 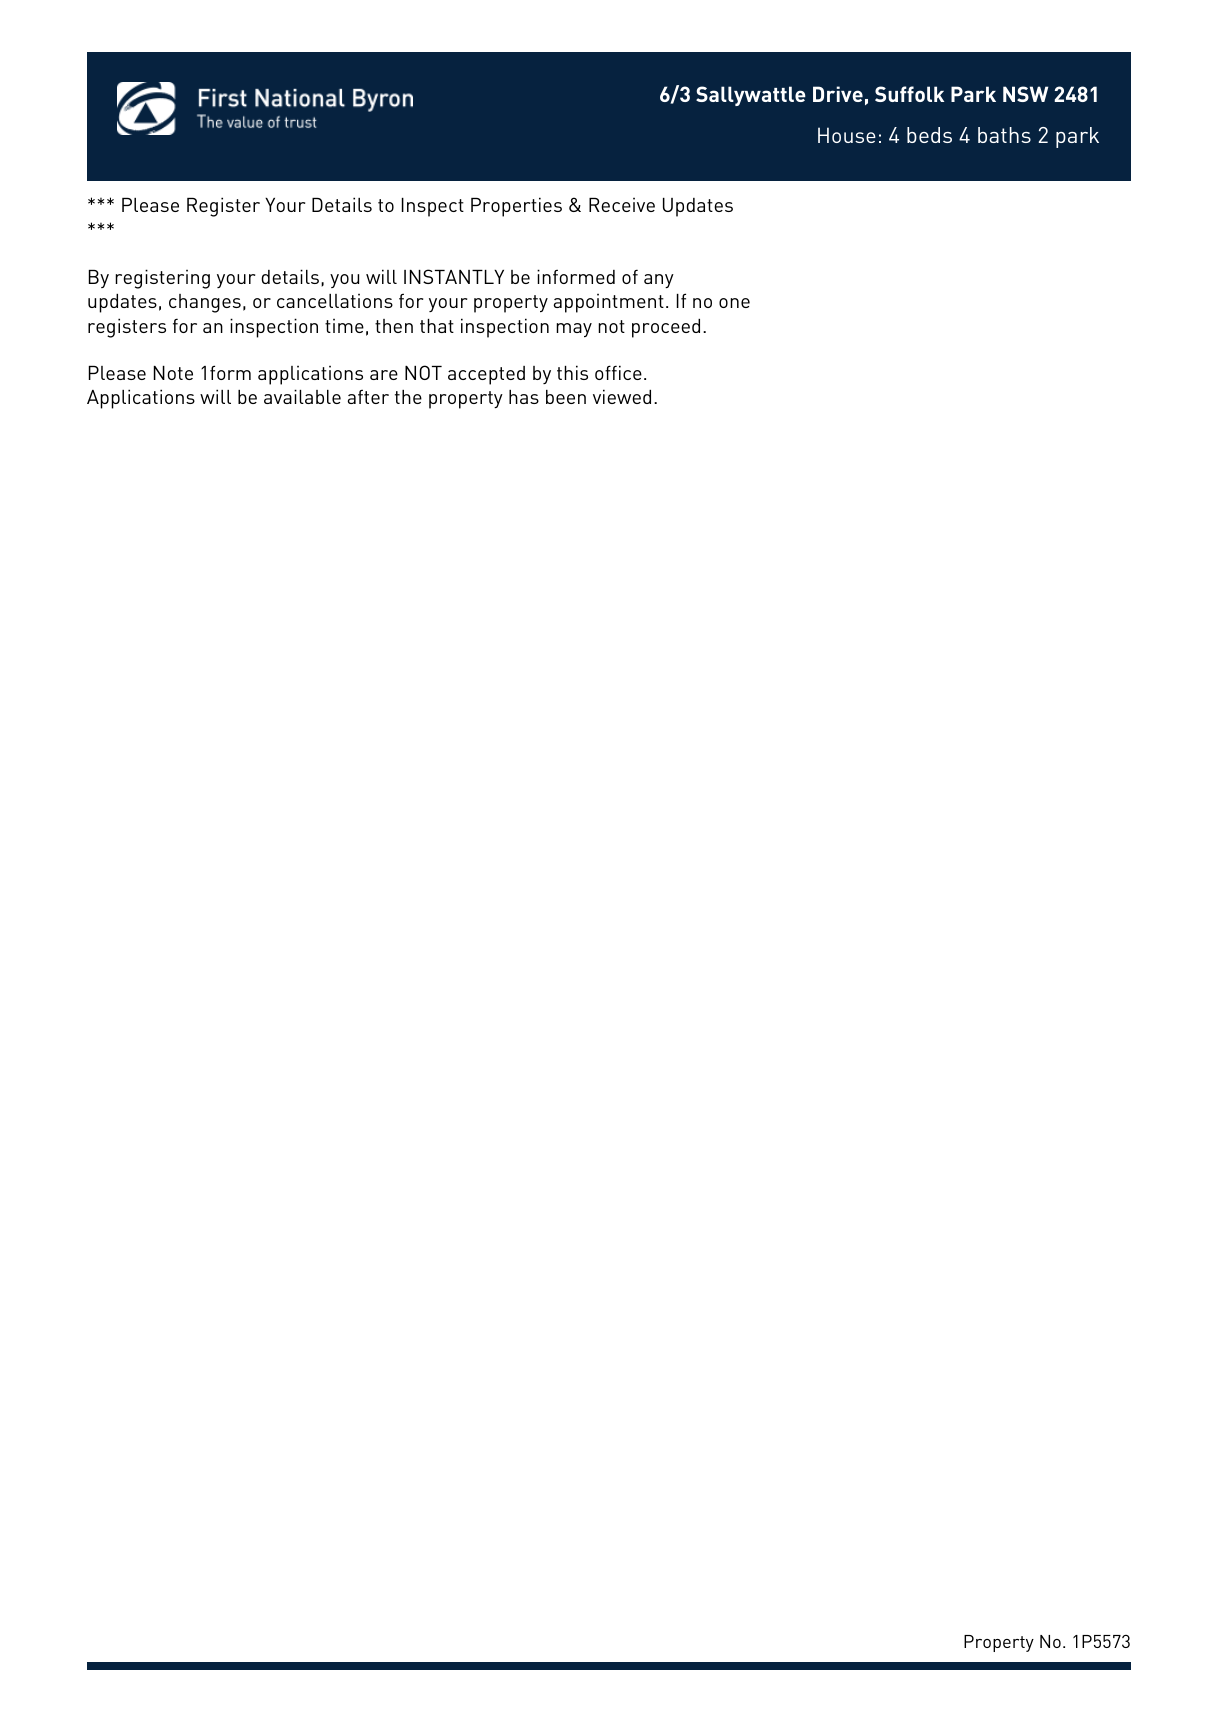 I want to click on beds, so click(x=929, y=135).
